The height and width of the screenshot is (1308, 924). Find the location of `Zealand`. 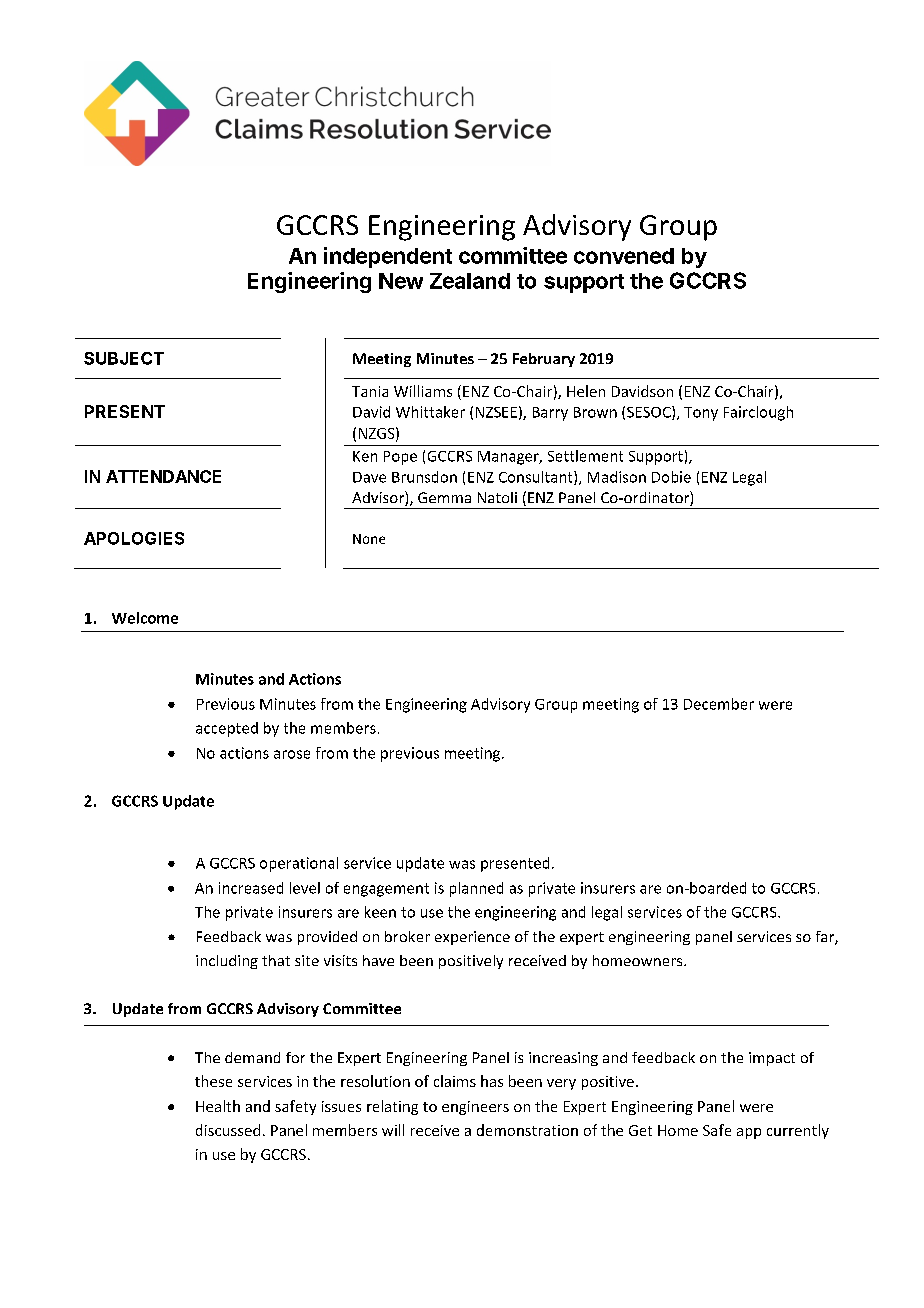

Zealand is located at coordinates (470, 281).
